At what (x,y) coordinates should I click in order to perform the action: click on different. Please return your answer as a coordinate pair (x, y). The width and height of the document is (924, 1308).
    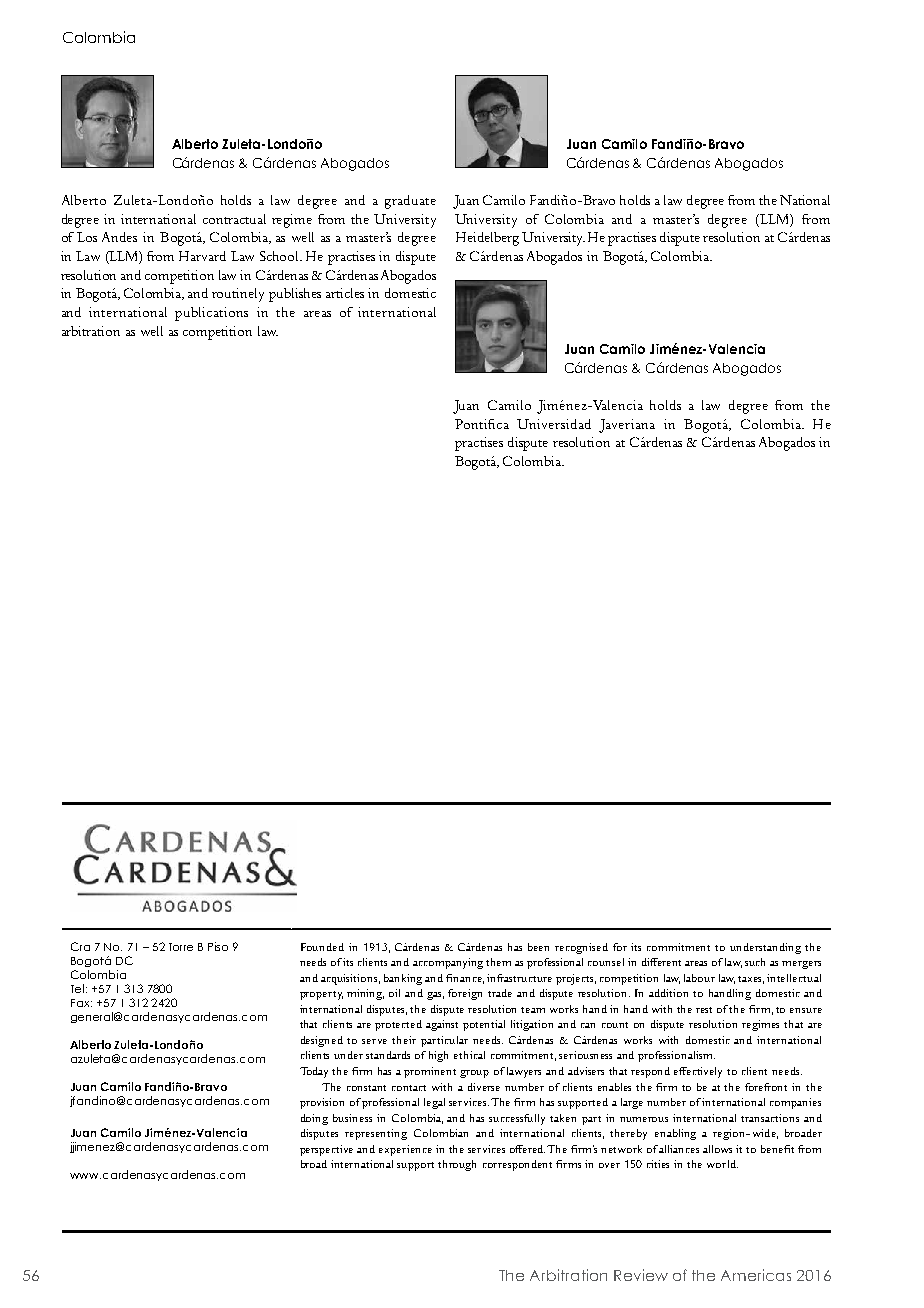
    Looking at the image, I should click on (661, 962).
